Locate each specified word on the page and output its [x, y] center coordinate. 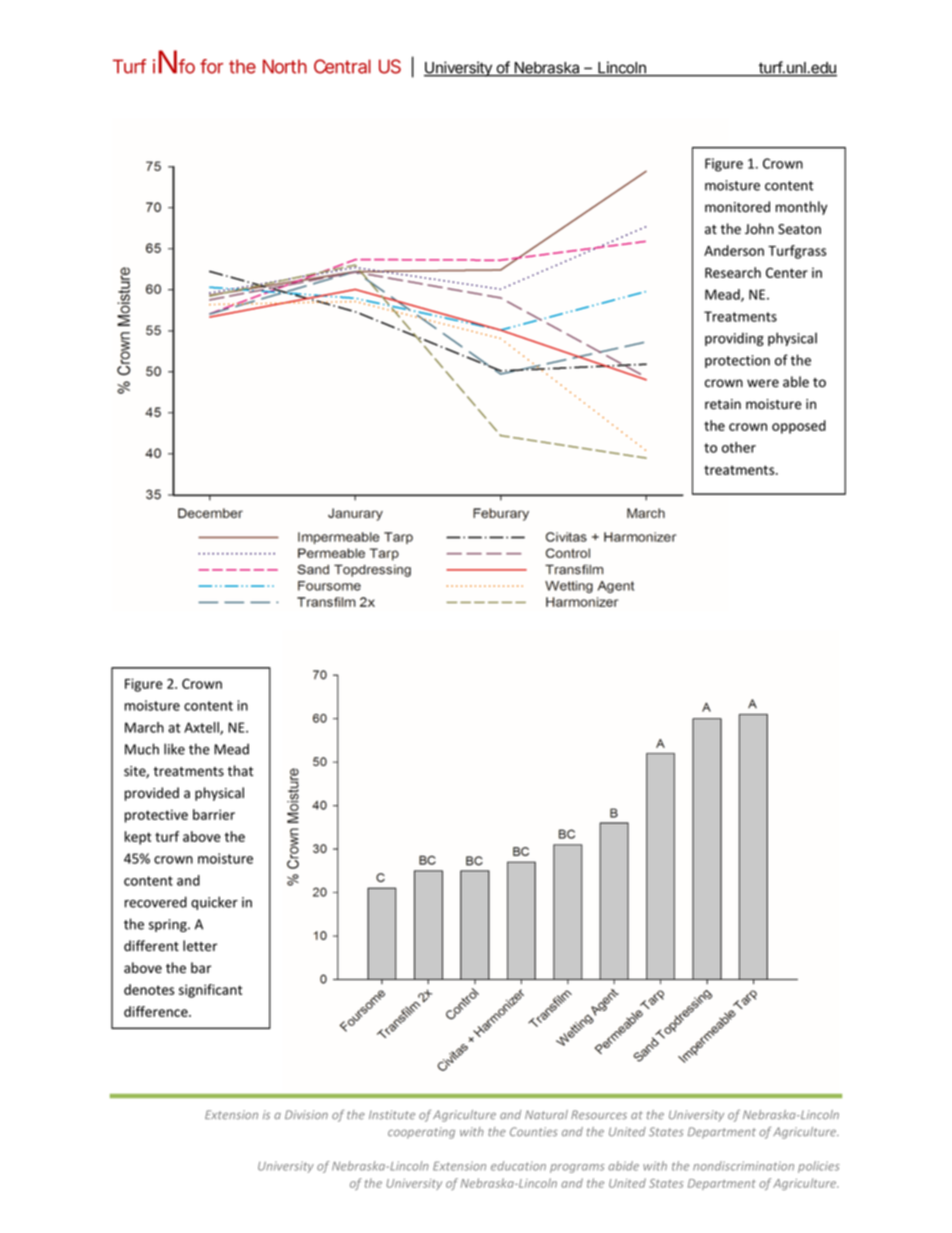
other [739, 447]
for [211, 66]
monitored [737, 207]
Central [342, 66]
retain [723, 404]
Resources [599, 1115]
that [240, 770]
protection [737, 361]
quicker [214, 903]
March [144, 727]
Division [306, 1115]
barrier [214, 814]
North [285, 66]
